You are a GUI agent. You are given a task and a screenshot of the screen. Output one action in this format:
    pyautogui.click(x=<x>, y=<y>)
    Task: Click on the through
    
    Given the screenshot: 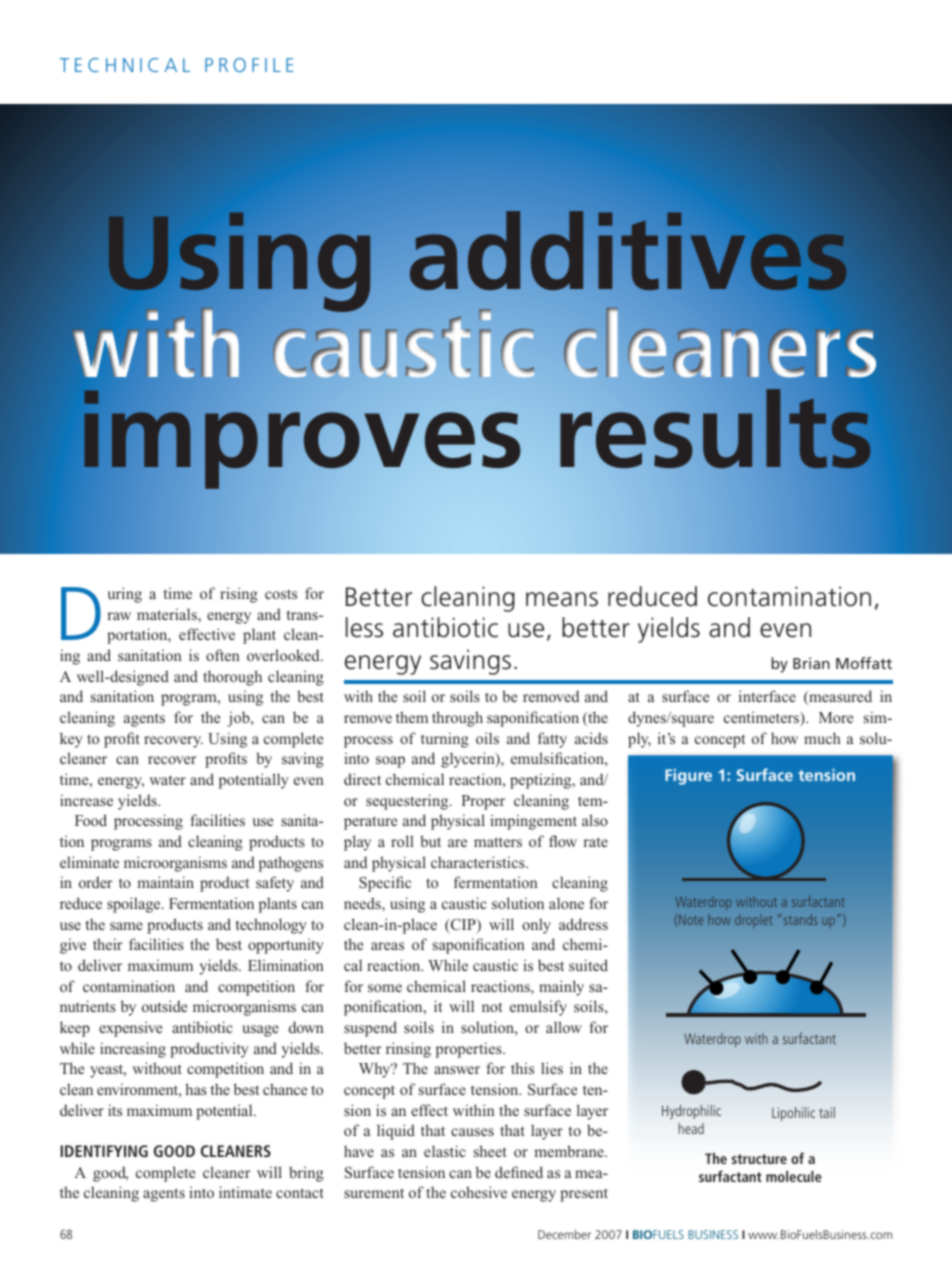 What is the action you would take?
    pyautogui.click(x=457, y=719)
